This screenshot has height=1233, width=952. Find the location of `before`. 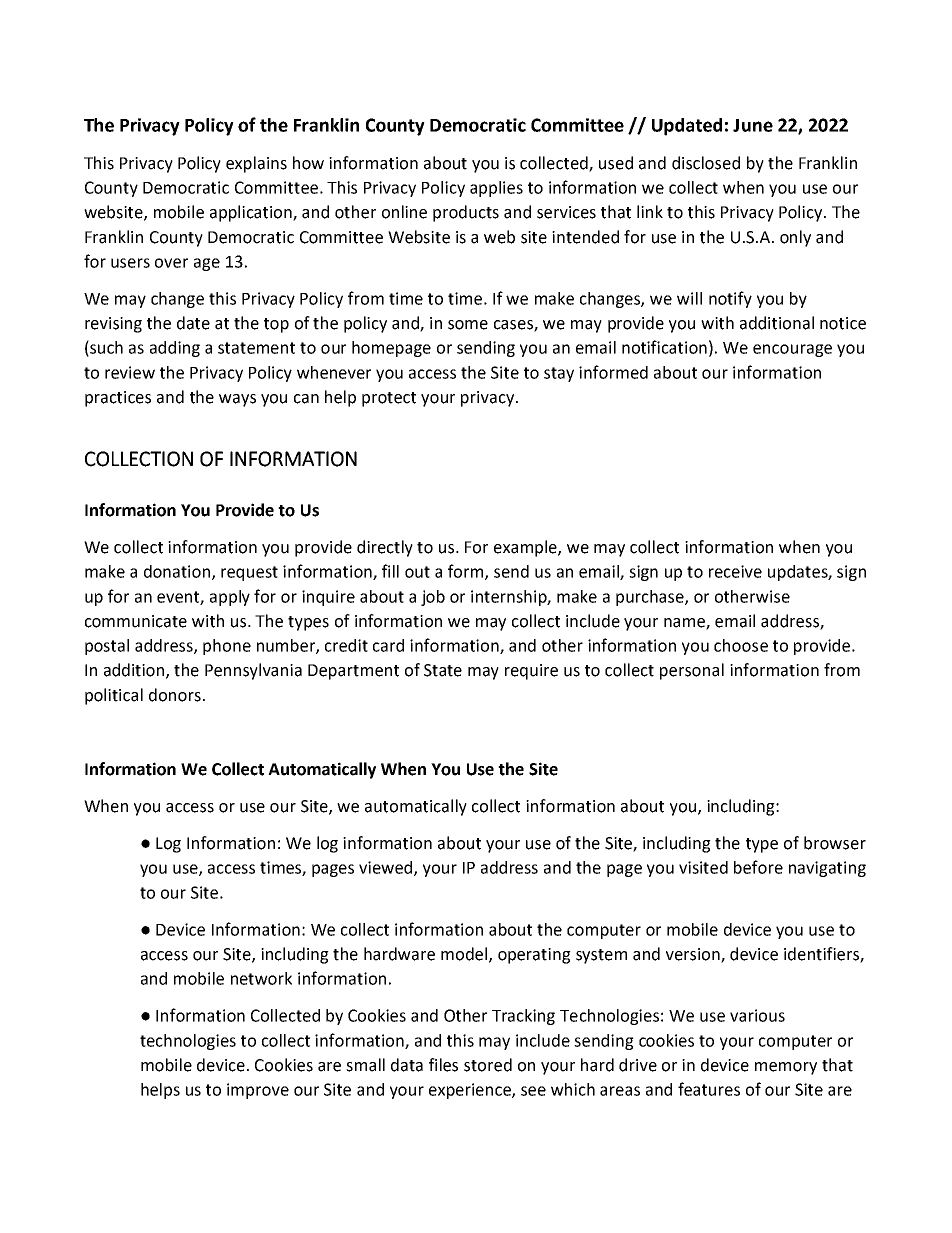

before is located at coordinates (758, 867).
